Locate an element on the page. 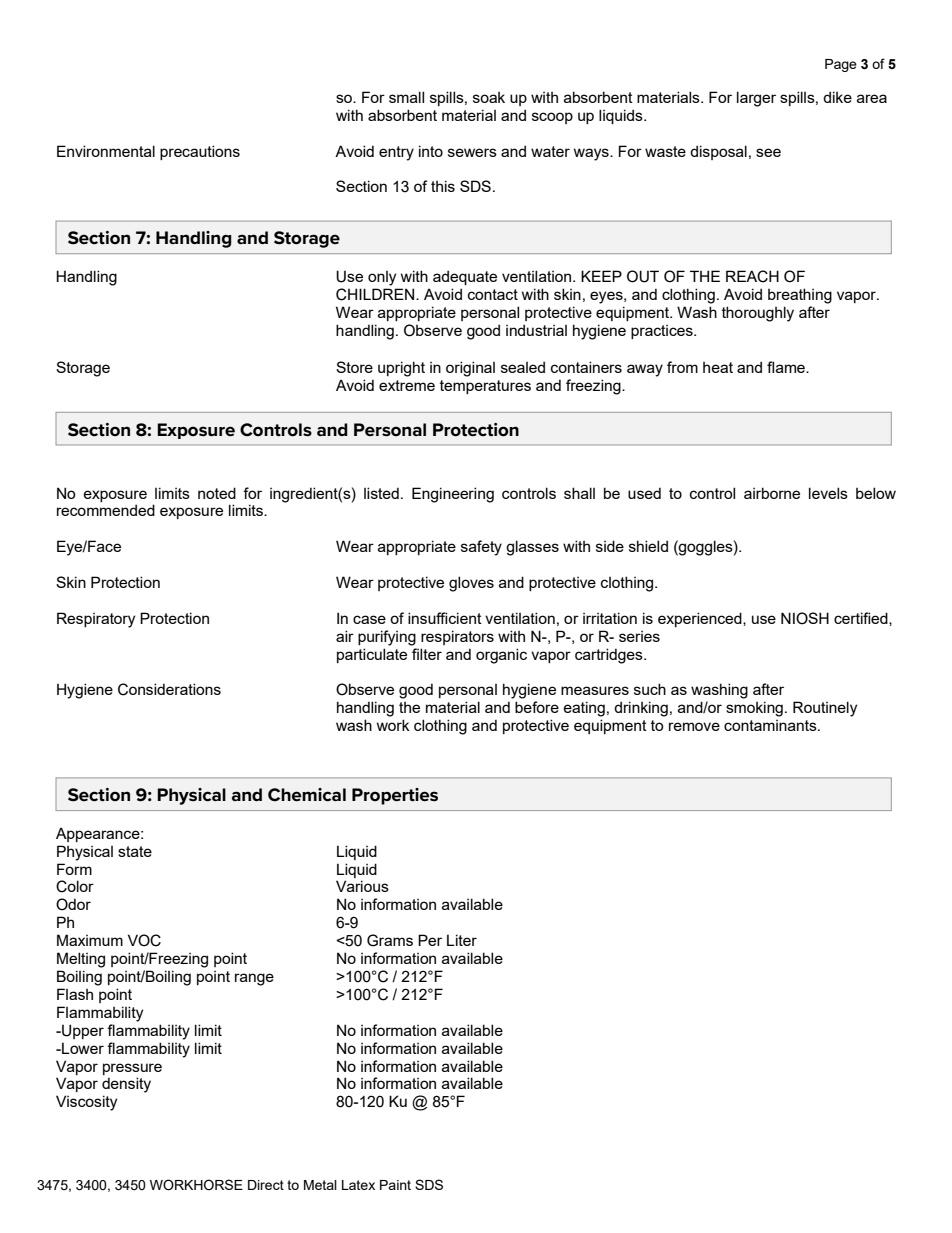 The image size is (952, 1233). soak is located at coordinates (489, 97).
